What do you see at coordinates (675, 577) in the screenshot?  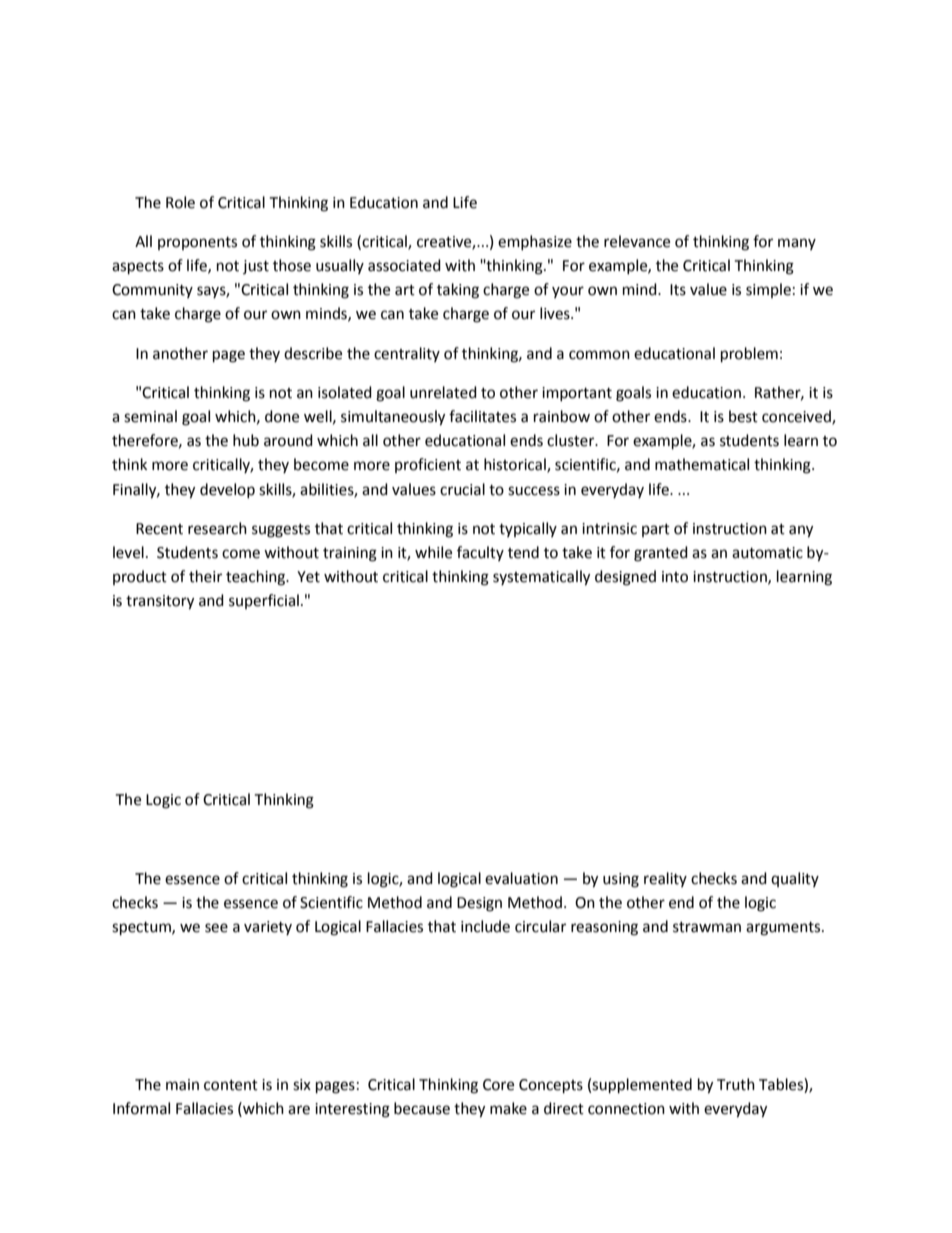 I see `into` at bounding box center [675, 577].
